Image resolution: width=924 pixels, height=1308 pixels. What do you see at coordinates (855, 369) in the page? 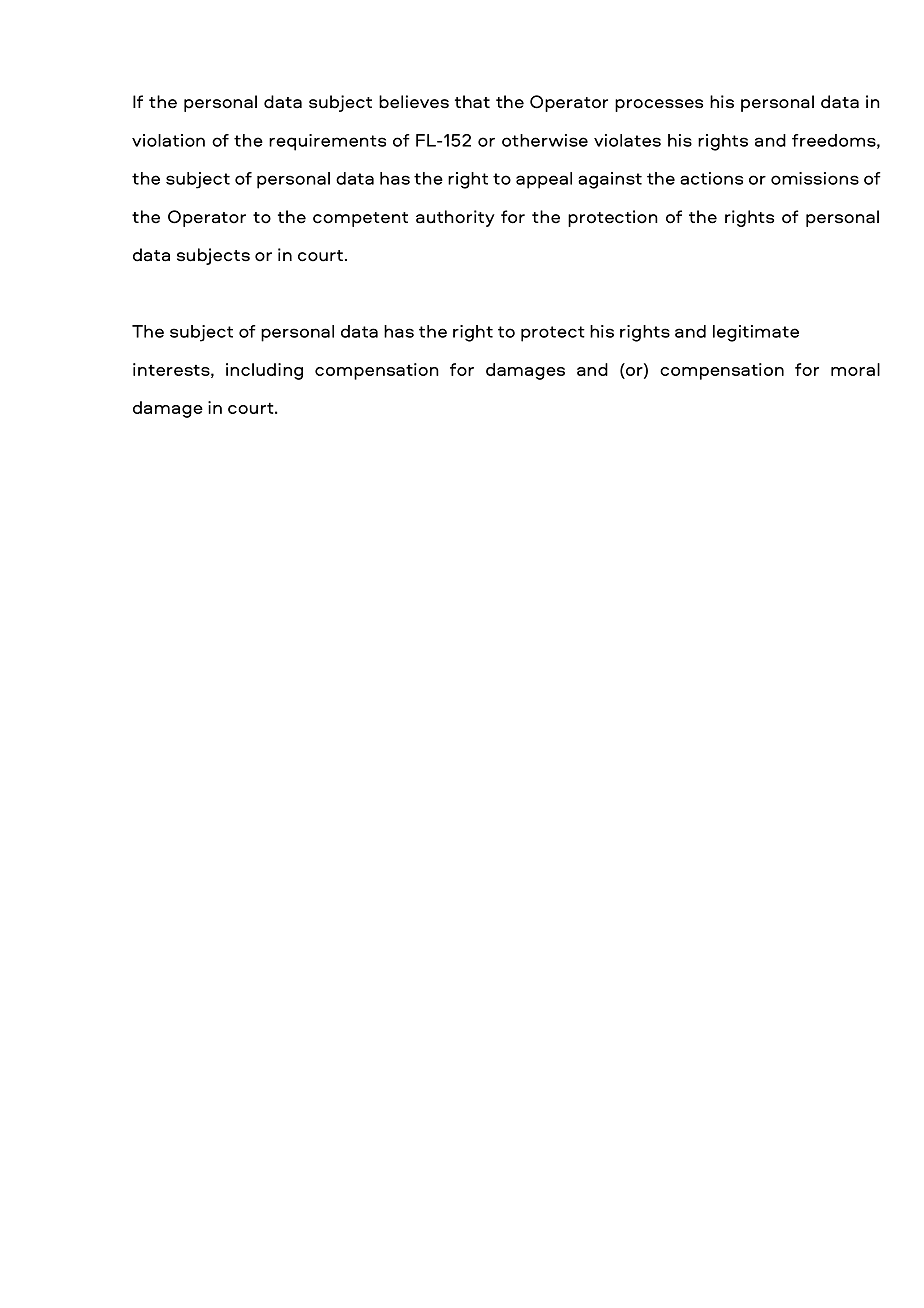
I see `moral` at bounding box center [855, 369].
